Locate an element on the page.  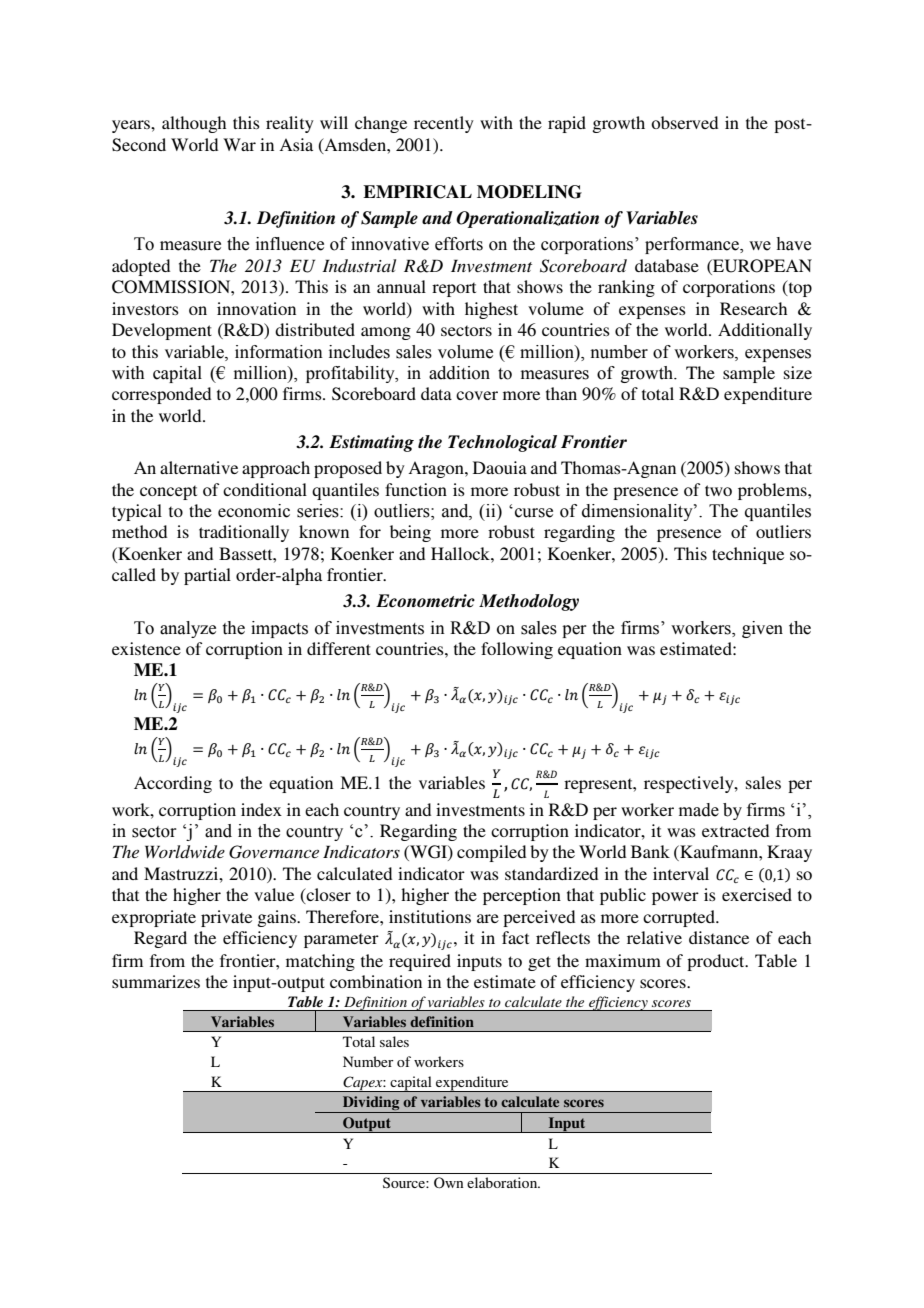
War is located at coordinates (239, 144).
